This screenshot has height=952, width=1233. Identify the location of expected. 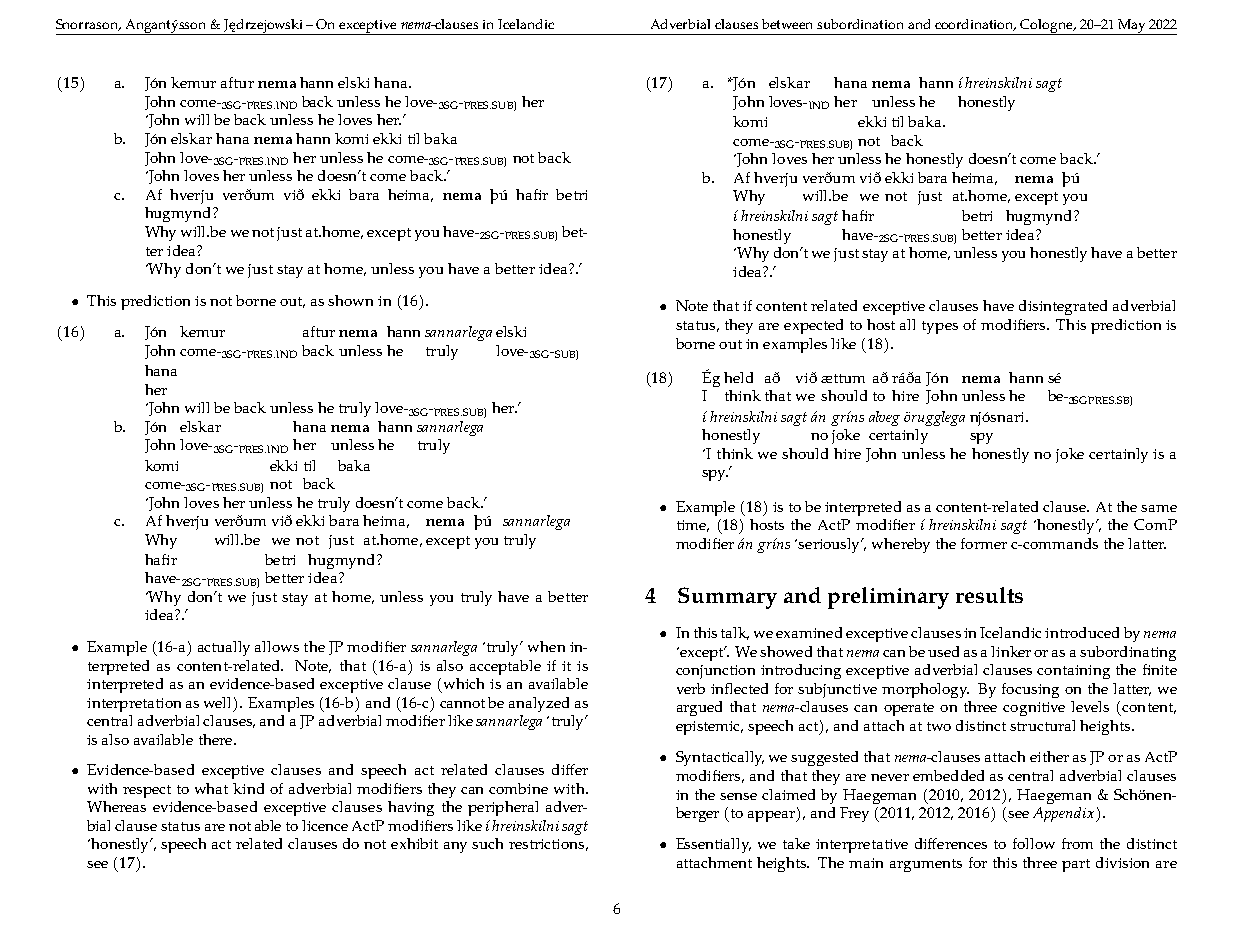
(813, 326).
